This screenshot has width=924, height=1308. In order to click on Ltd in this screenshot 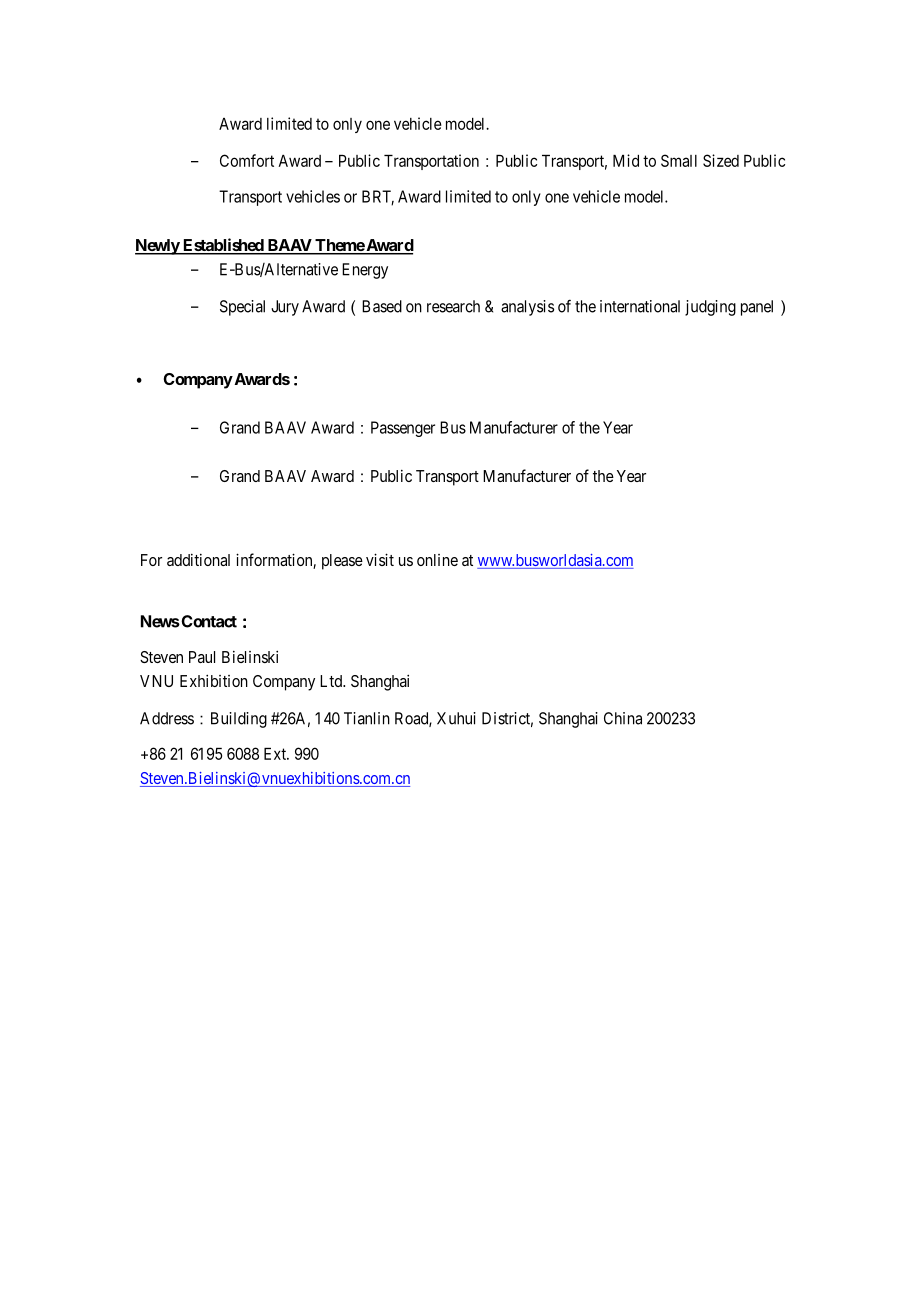, I will do `click(332, 681)`.
